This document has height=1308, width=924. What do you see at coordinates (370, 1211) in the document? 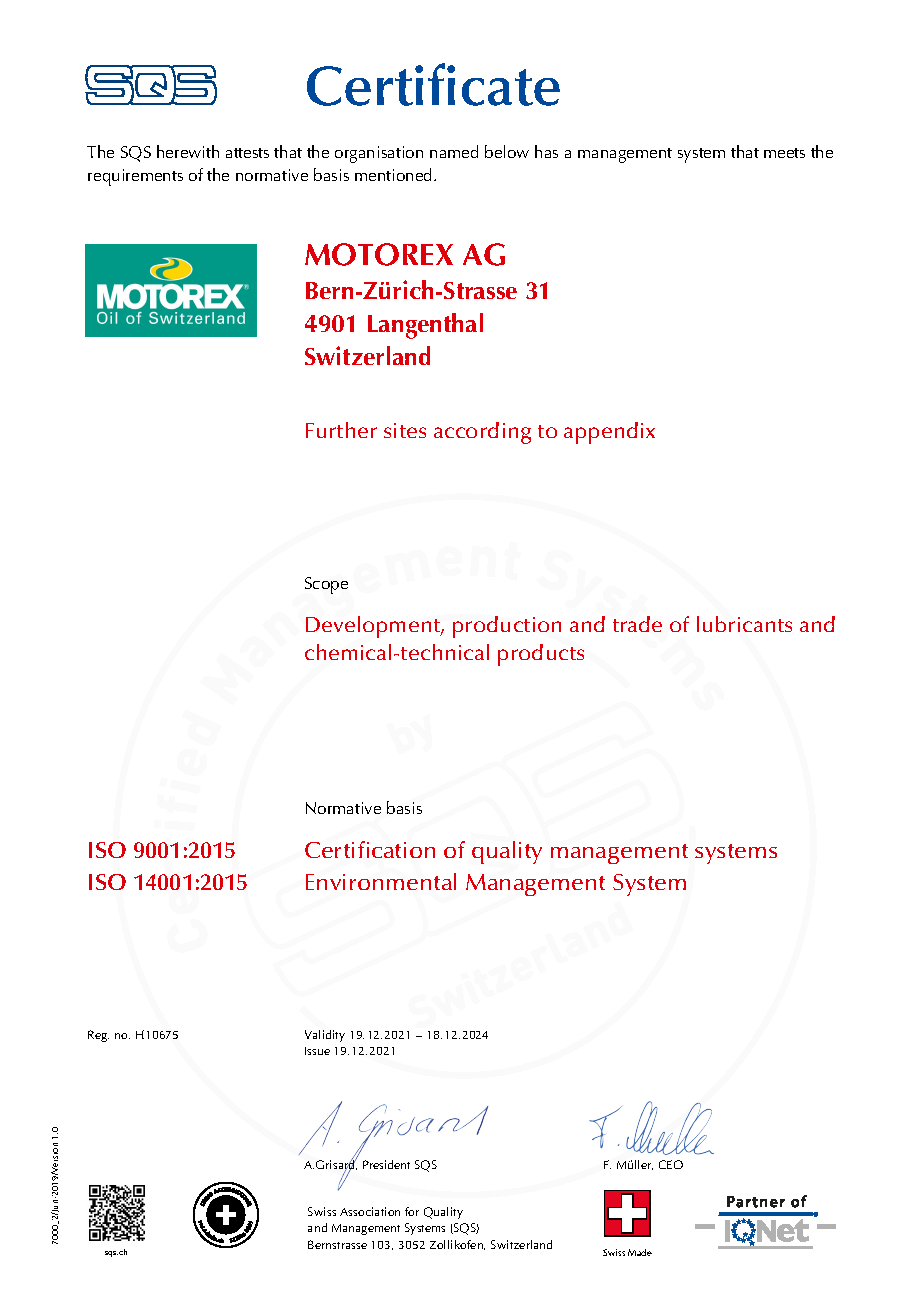
I see `Association` at bounding box center [370, 1211].
